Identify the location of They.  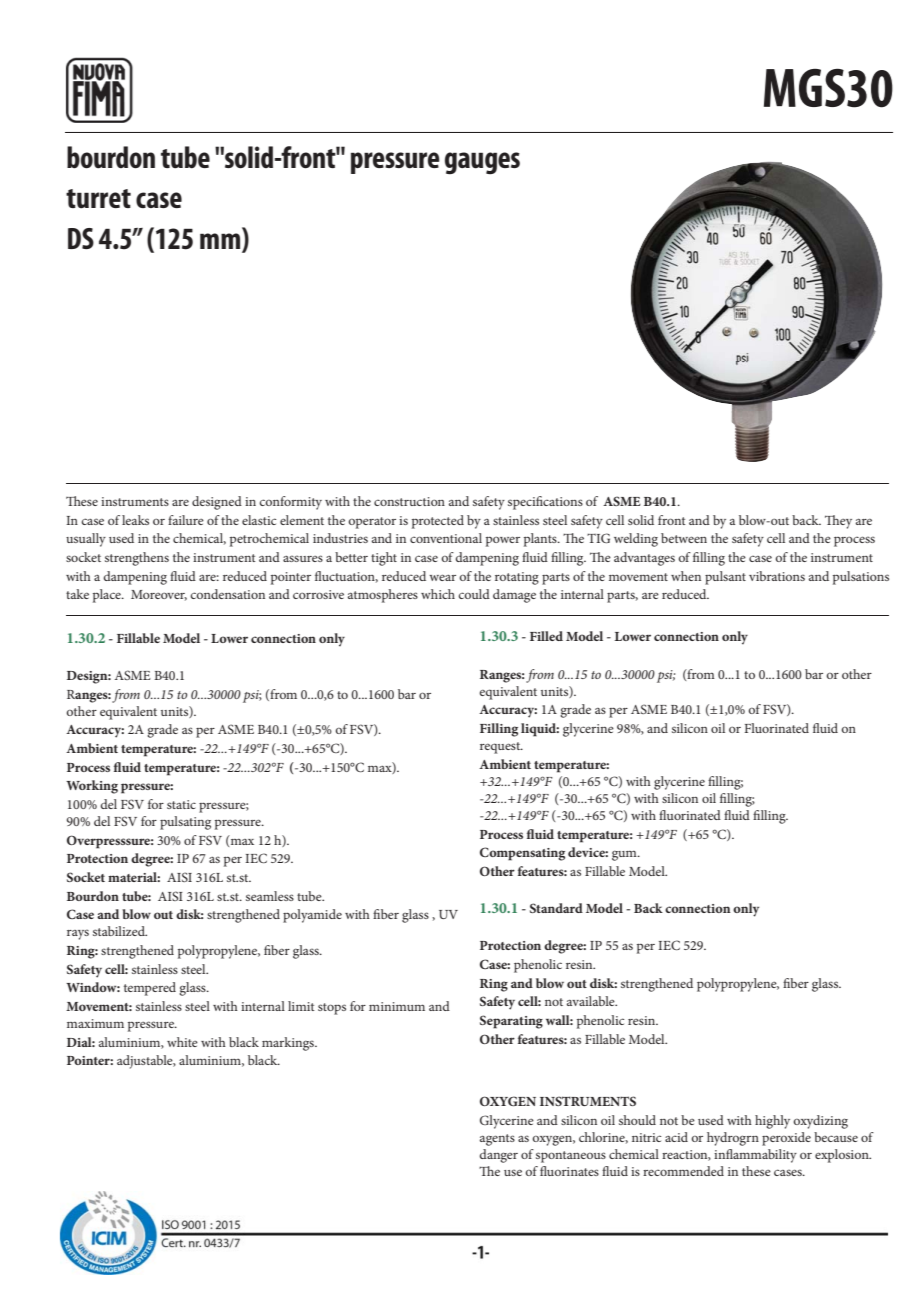
(838, 522).
